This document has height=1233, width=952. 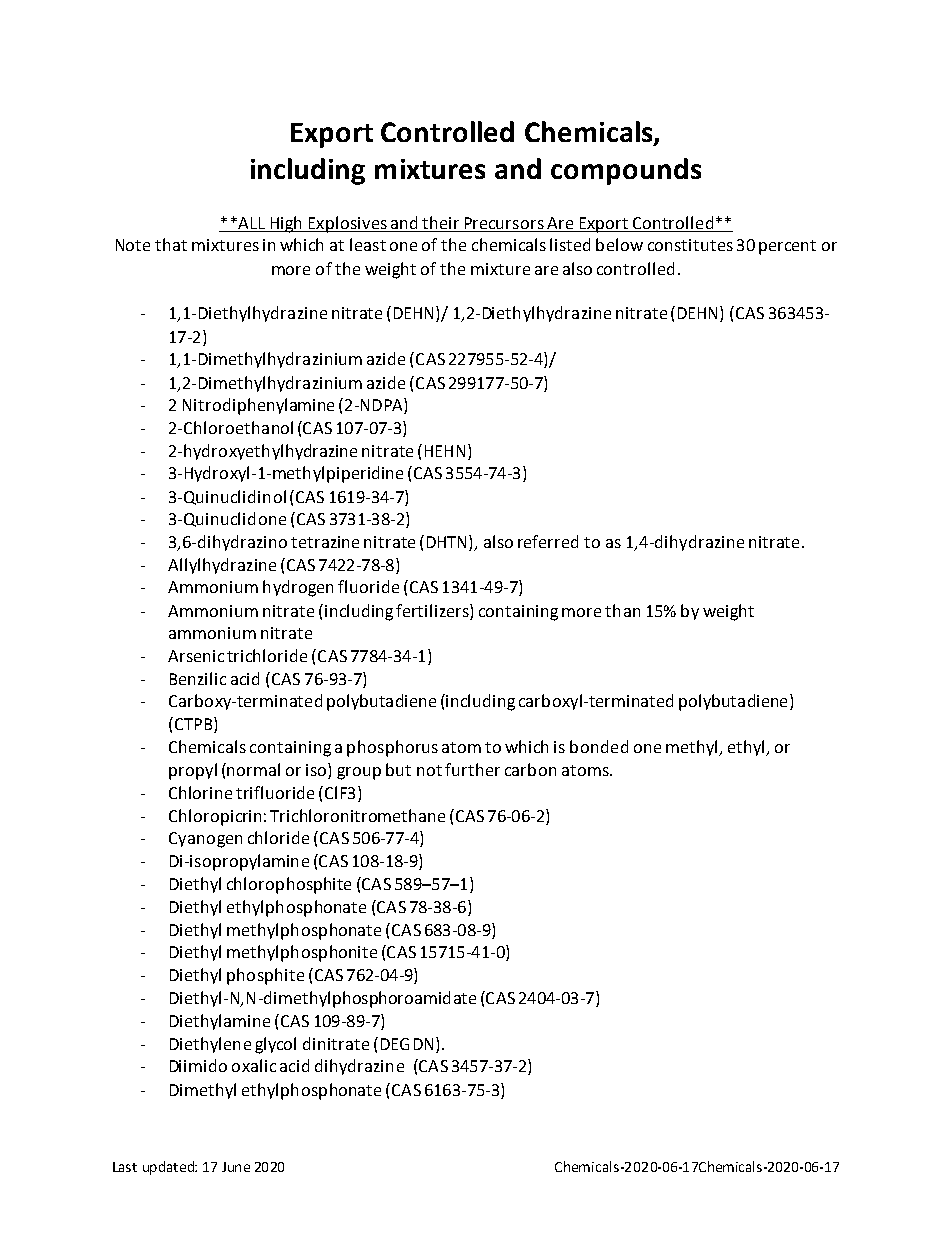 I want to click on fertilizers, so click(x=433, y=610).
